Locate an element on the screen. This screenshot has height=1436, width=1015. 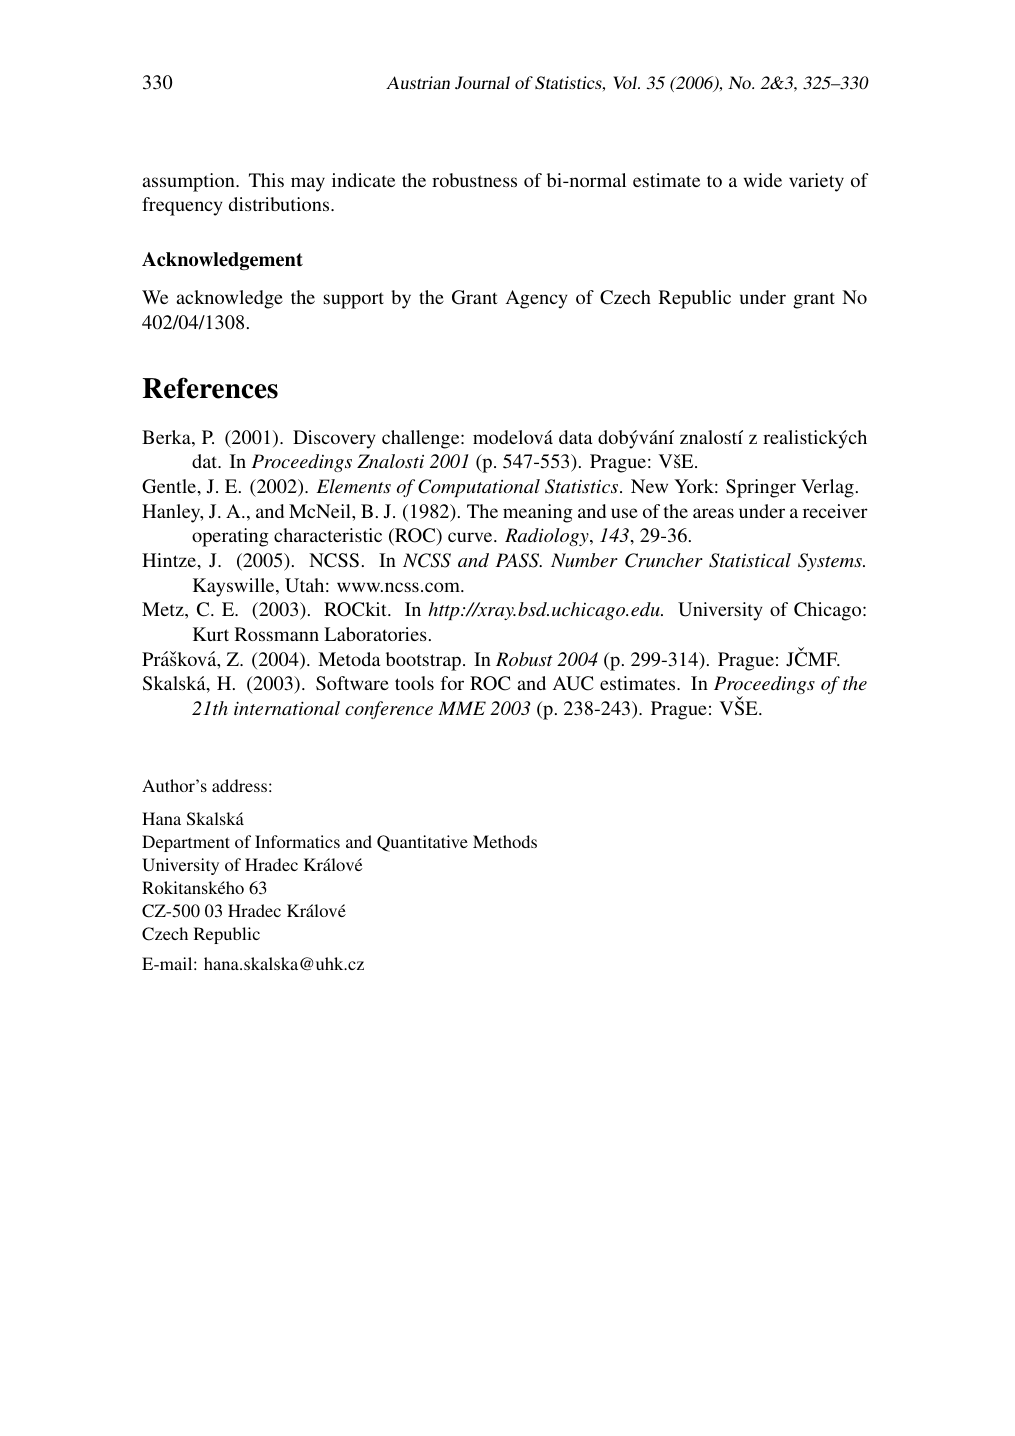
Methods is located at coordinates (505, 841).
